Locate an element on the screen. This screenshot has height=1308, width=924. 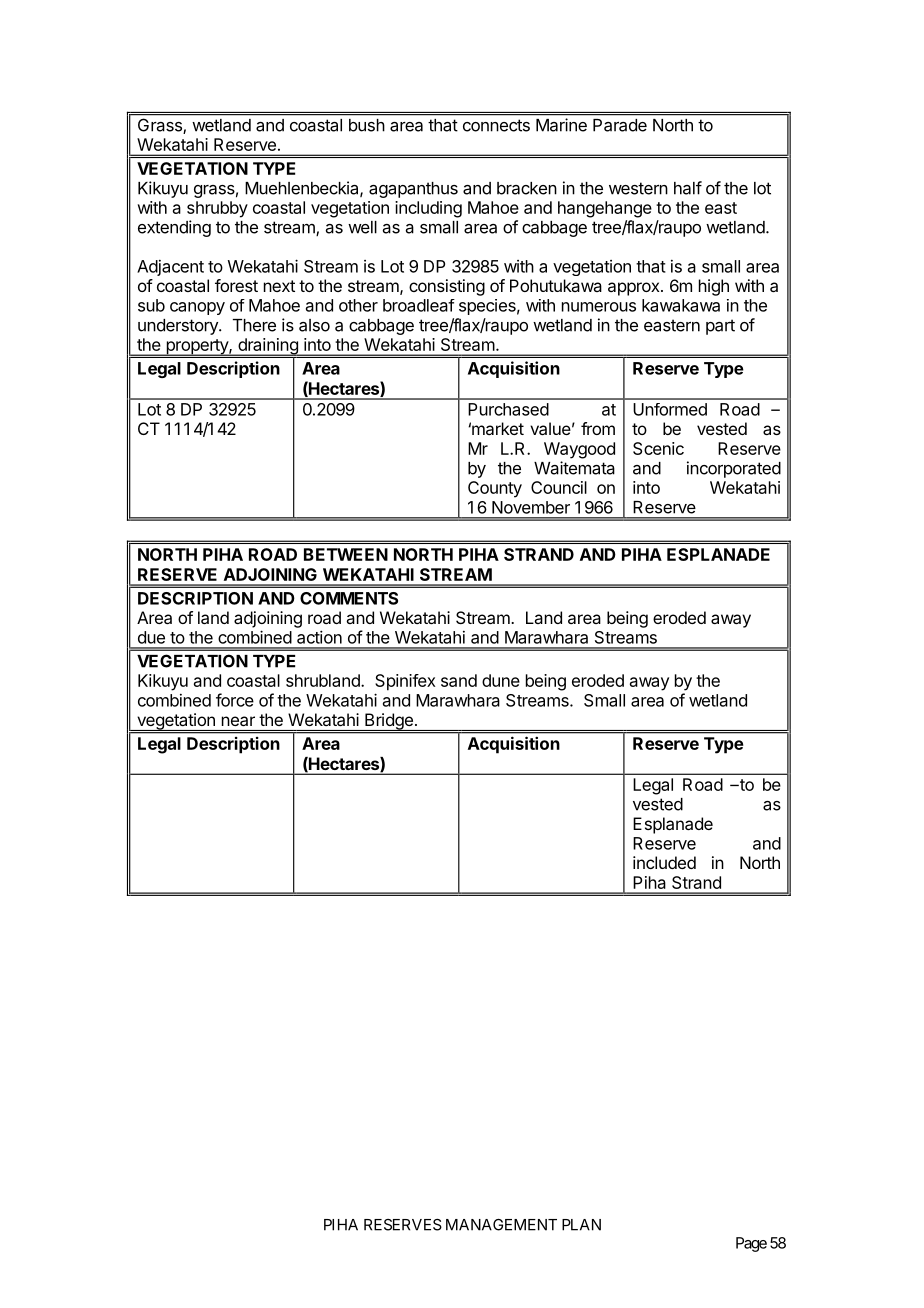
half is located at coordinates (688, 188).
